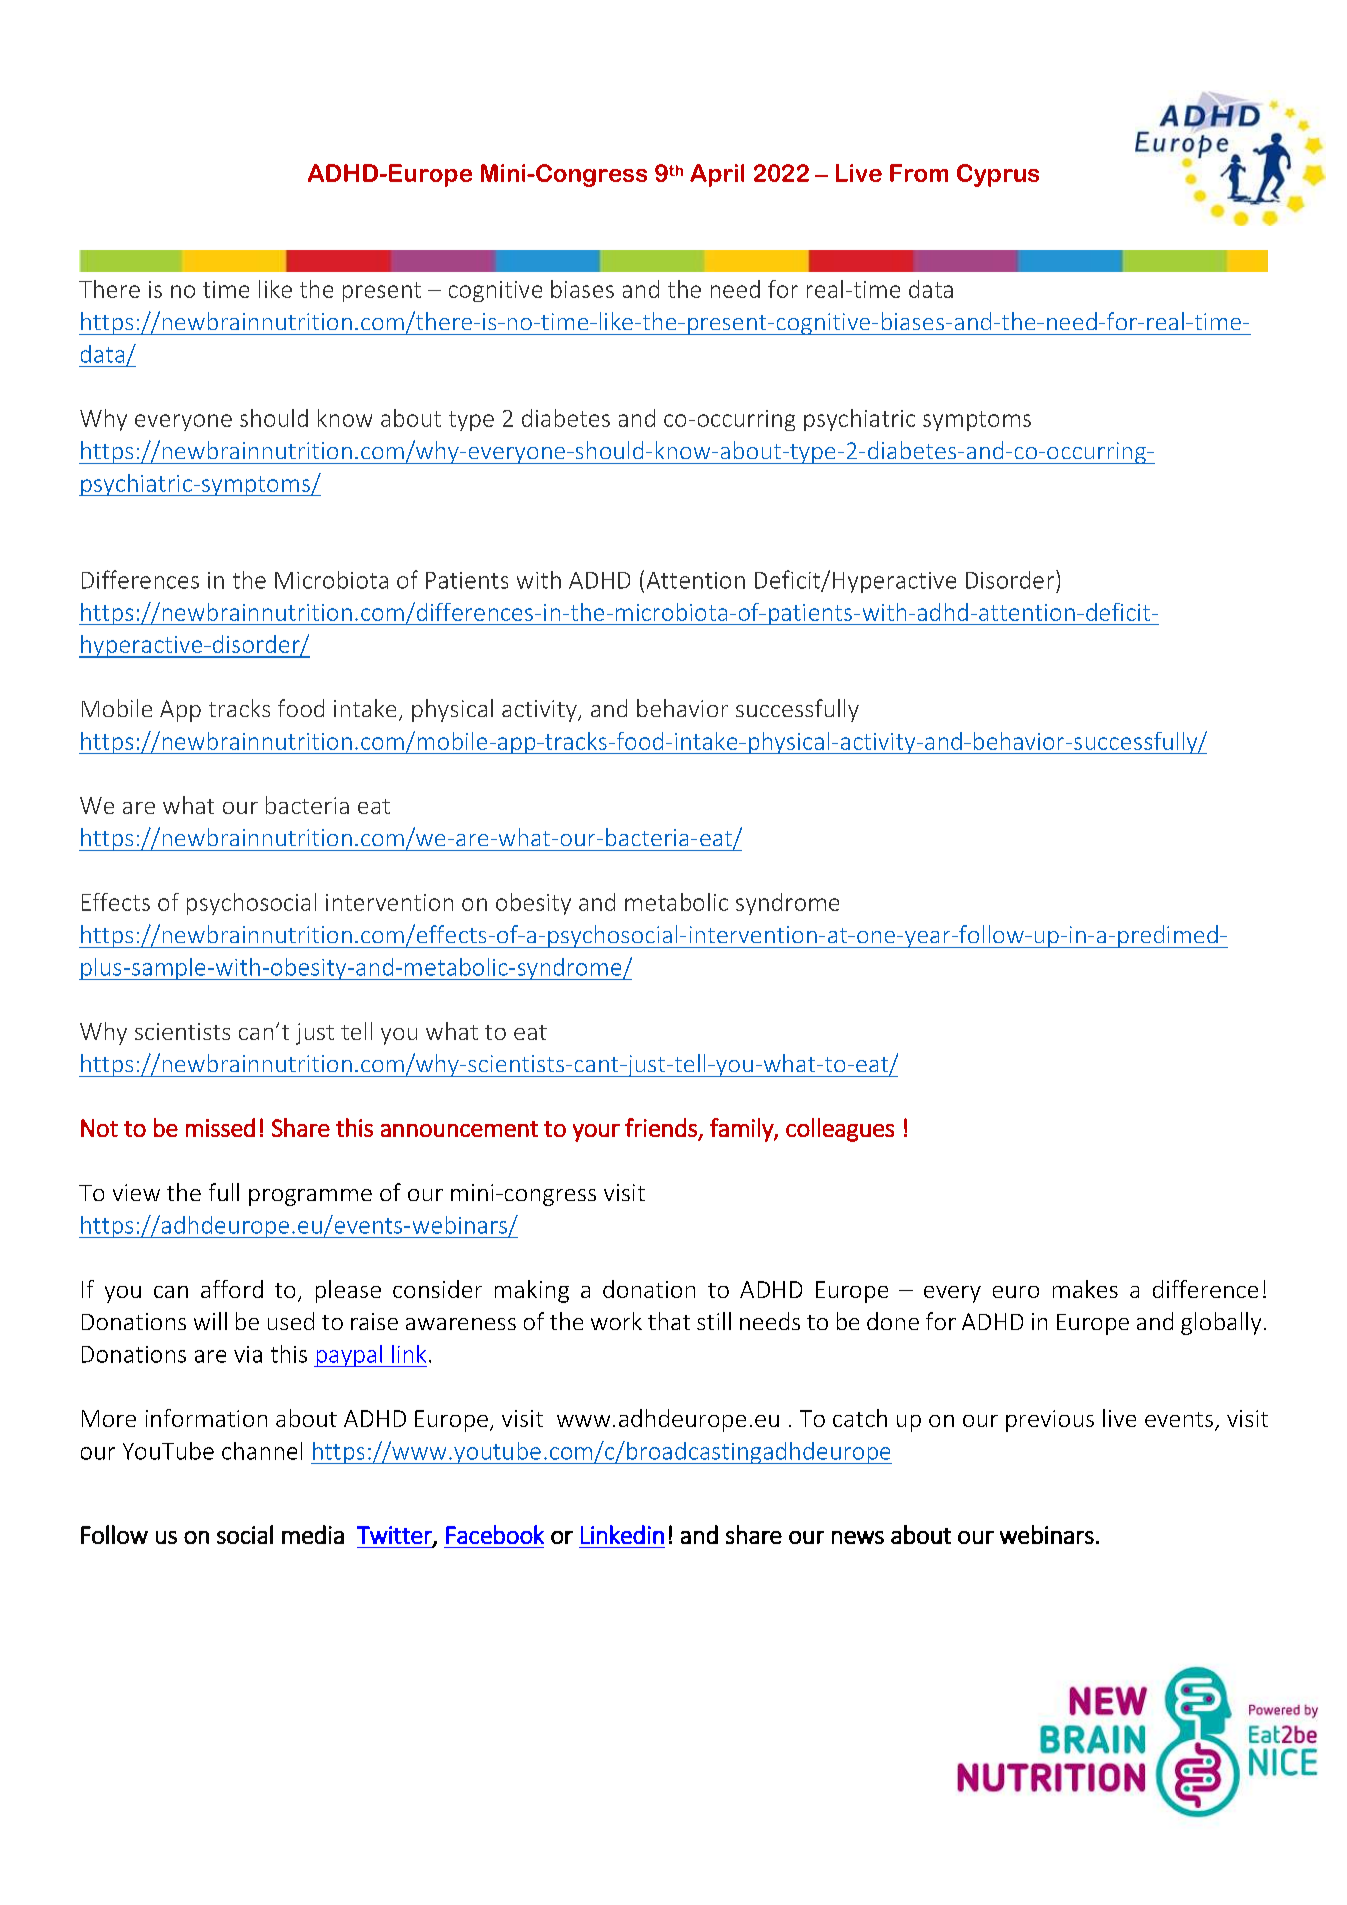 The width and height of the screenshot is (1347, 1905). What do you see at coordinates (596, 1133) in the screenshot?
I see `your` at bounding box center [596, 1133].
